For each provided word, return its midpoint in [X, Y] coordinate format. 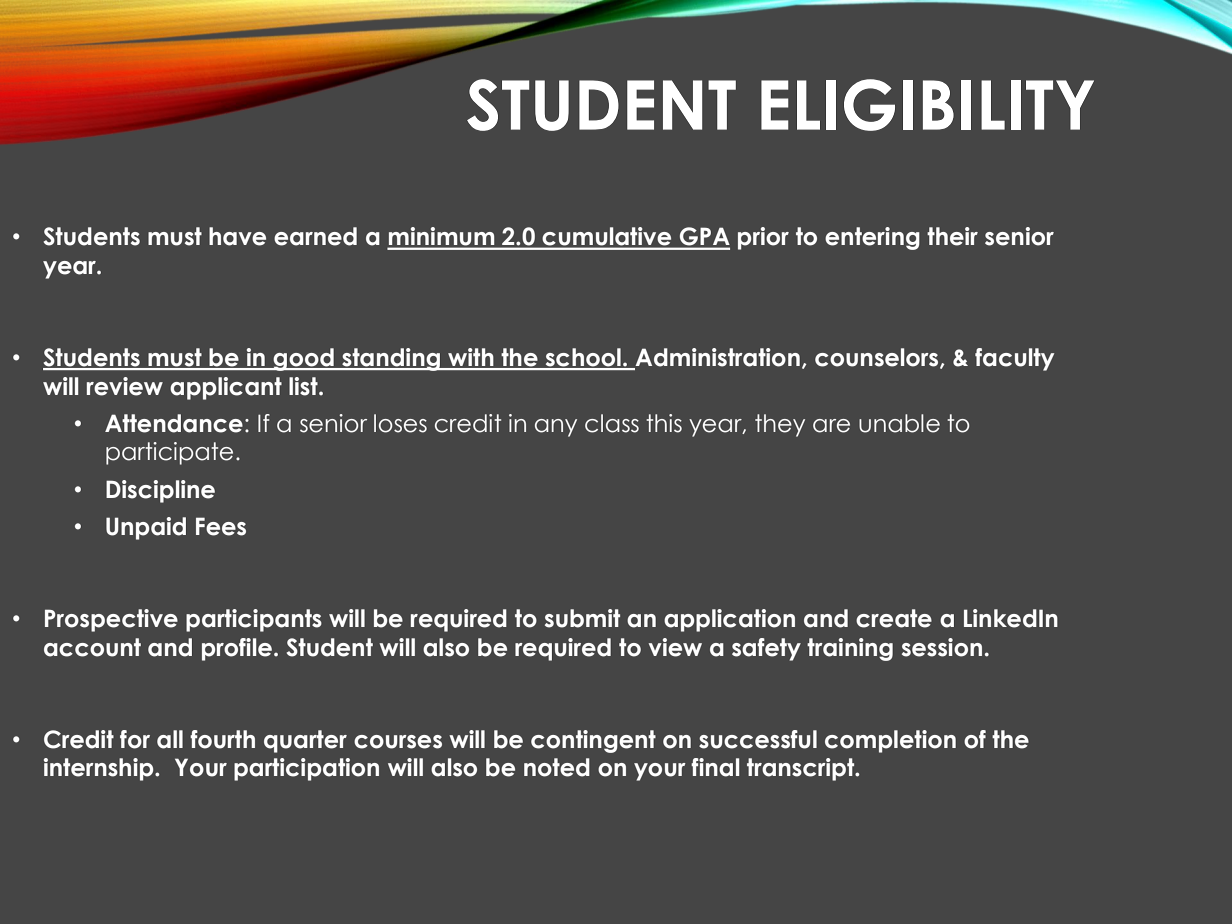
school [583, 358]
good [303, 359]
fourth [222, 739]
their [952, 236]
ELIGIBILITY [927, 105]
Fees [221, 526]
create [894, 618]
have [237, 236]
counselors [878, 358]
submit [582, 618]
